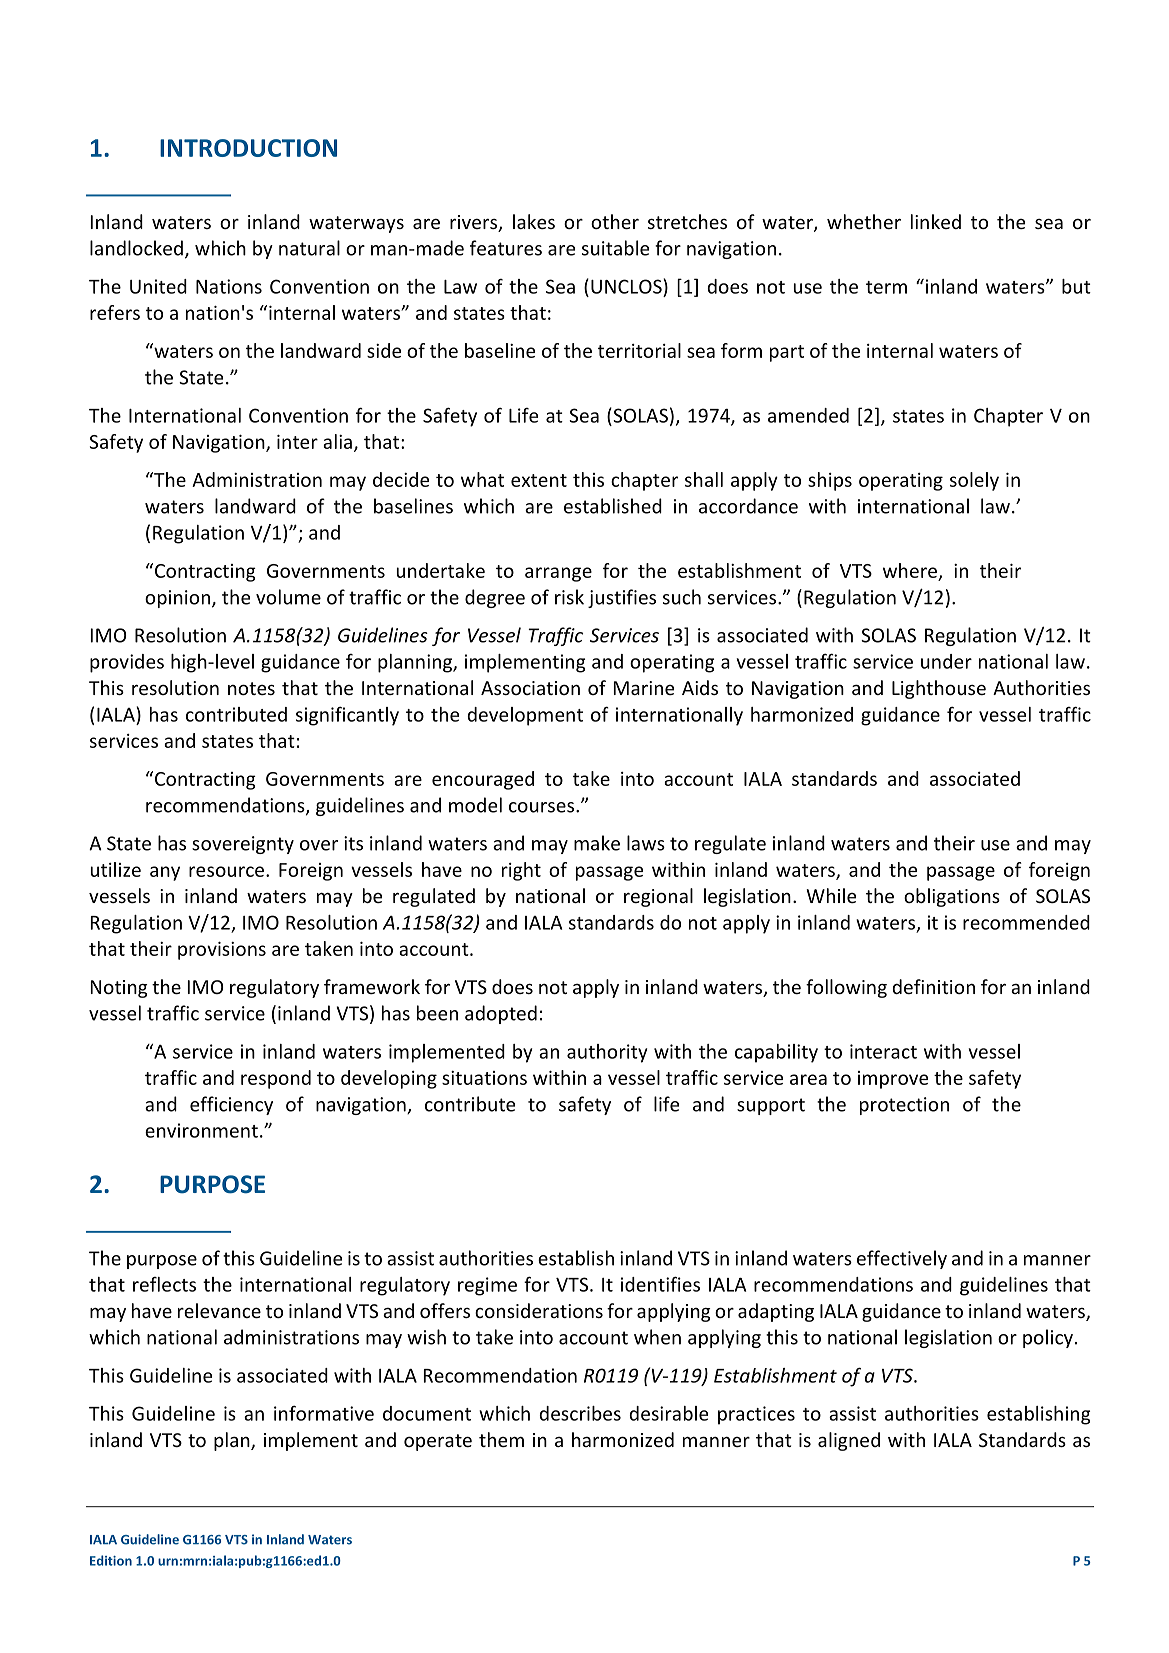 The width and height of the image is (1169, 1653). I want to click on resource, so click(226, 871).
